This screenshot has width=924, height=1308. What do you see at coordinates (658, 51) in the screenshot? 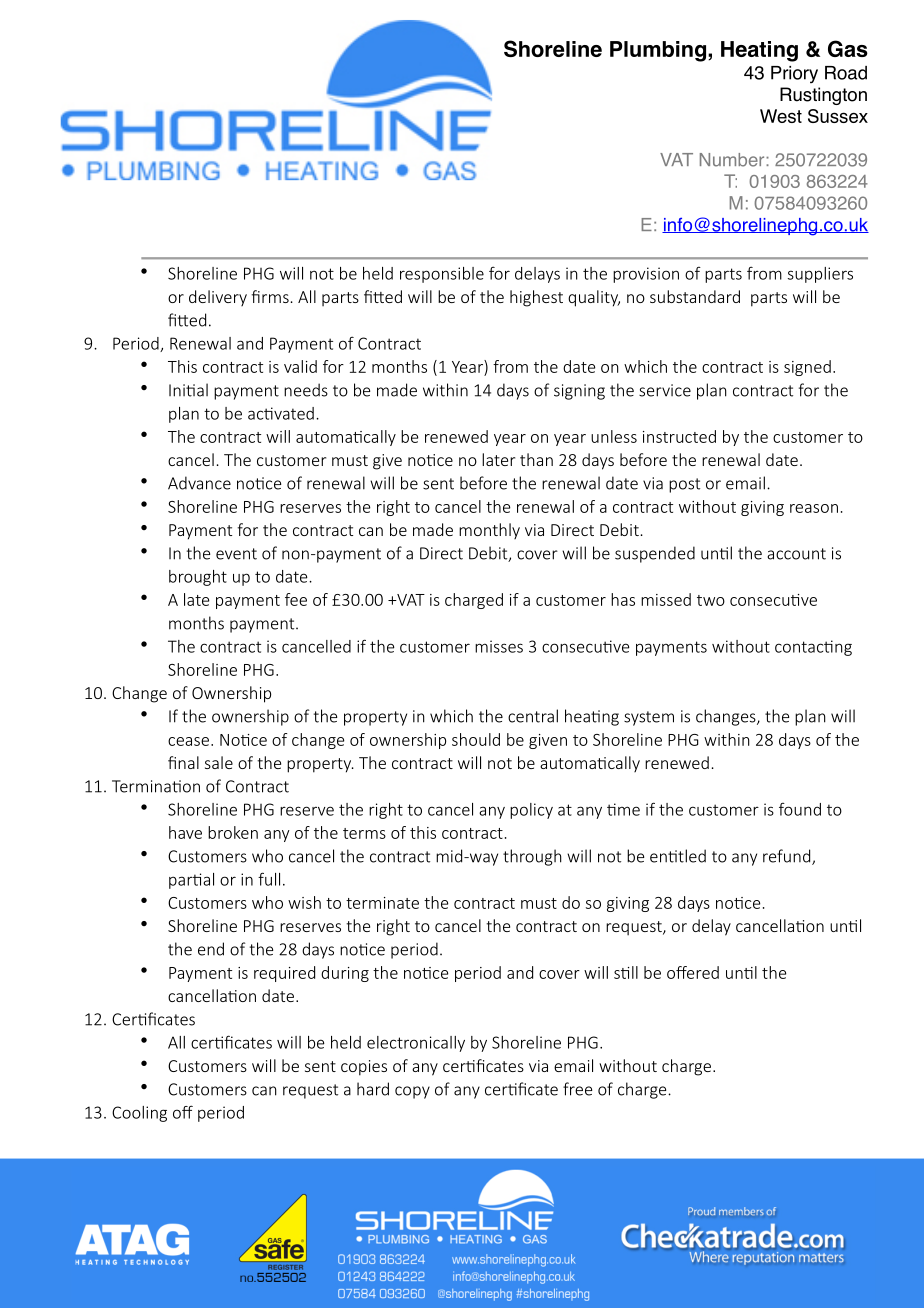
I see `Plumbing` at bounding box center [658, 51].
